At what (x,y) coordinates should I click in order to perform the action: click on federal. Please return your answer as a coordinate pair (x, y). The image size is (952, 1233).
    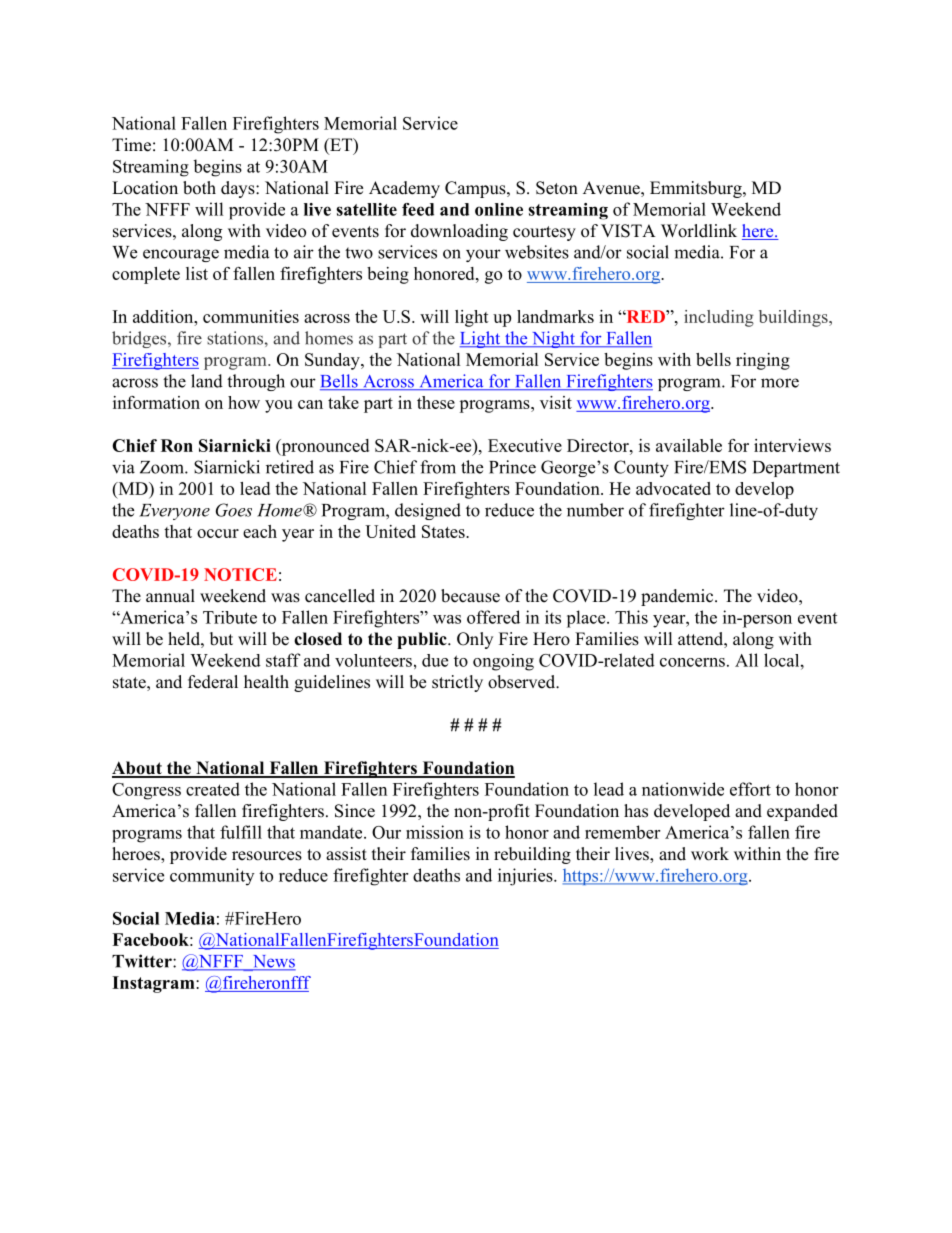
    Looking at the image, I should click on (213, 682).
